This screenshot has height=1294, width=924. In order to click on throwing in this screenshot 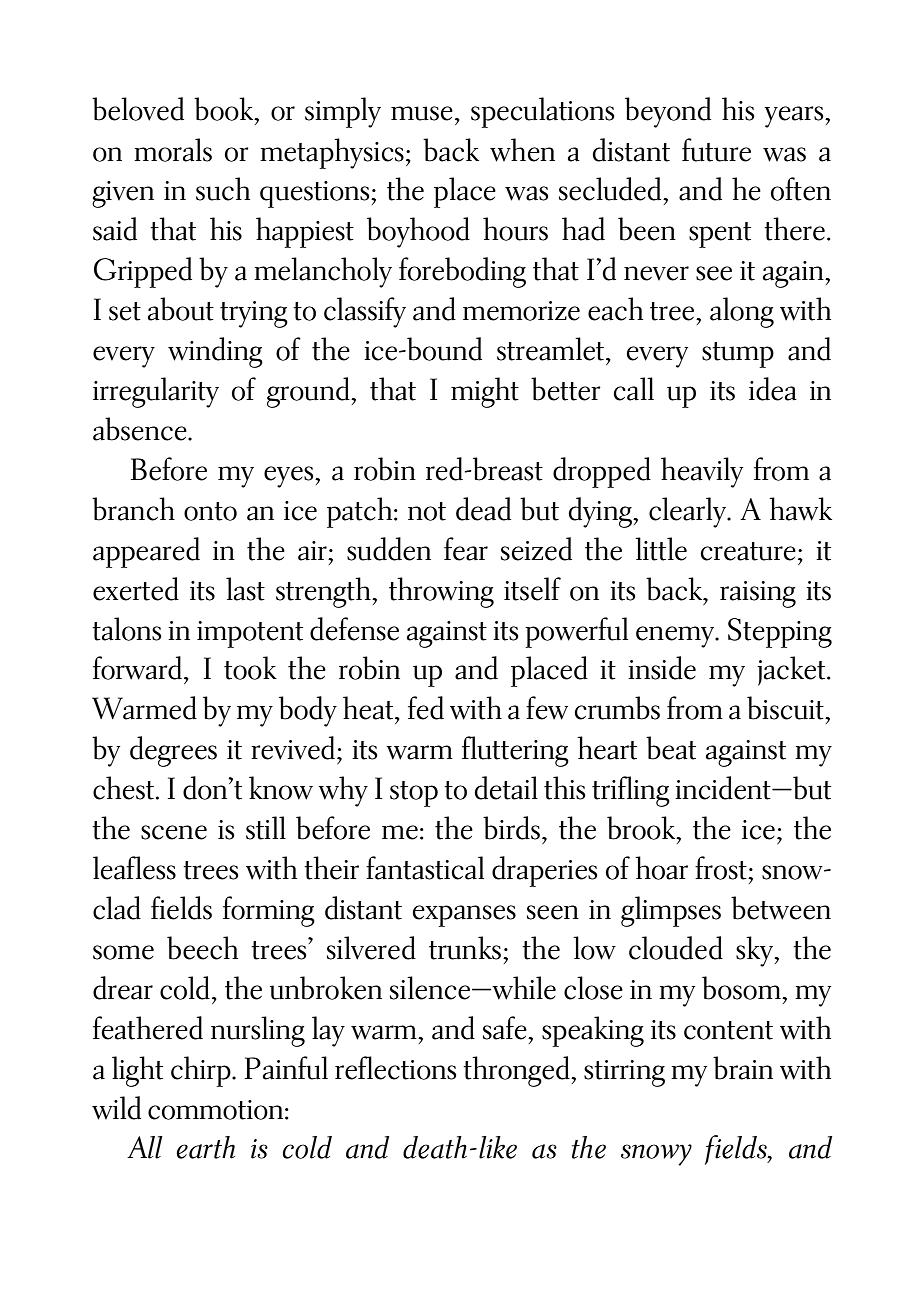, I will do `click(441, 592)`.
